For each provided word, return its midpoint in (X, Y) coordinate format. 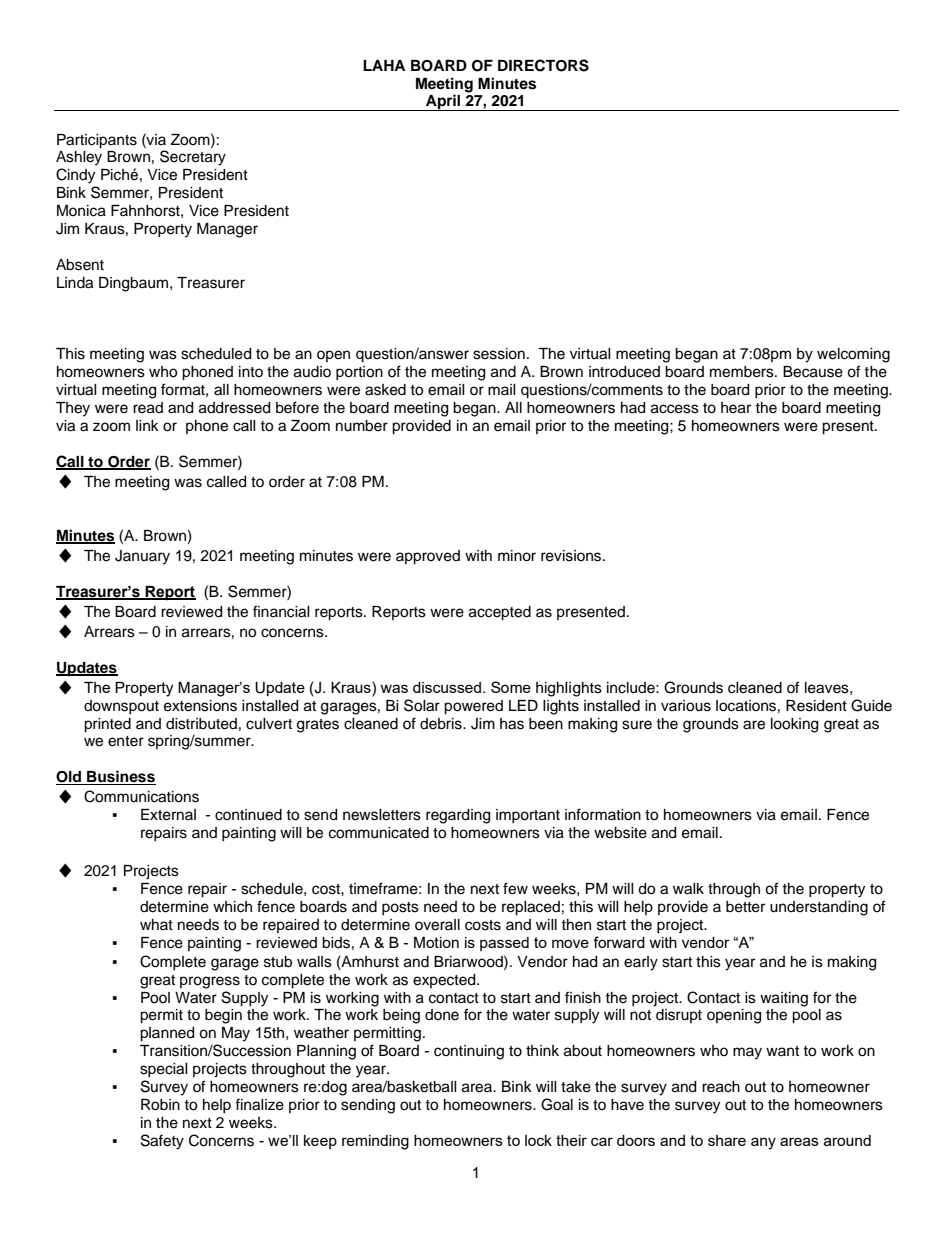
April (443, 102)
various (686, 706)
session (499, 354)
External (168, 815)
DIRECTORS (543, 65)
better (745, 907)
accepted (500, 613)
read (148, 408)
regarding (458, 816)
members (743, 372)
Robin (160, 1105)
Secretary (193, 158)
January (142, 557)
